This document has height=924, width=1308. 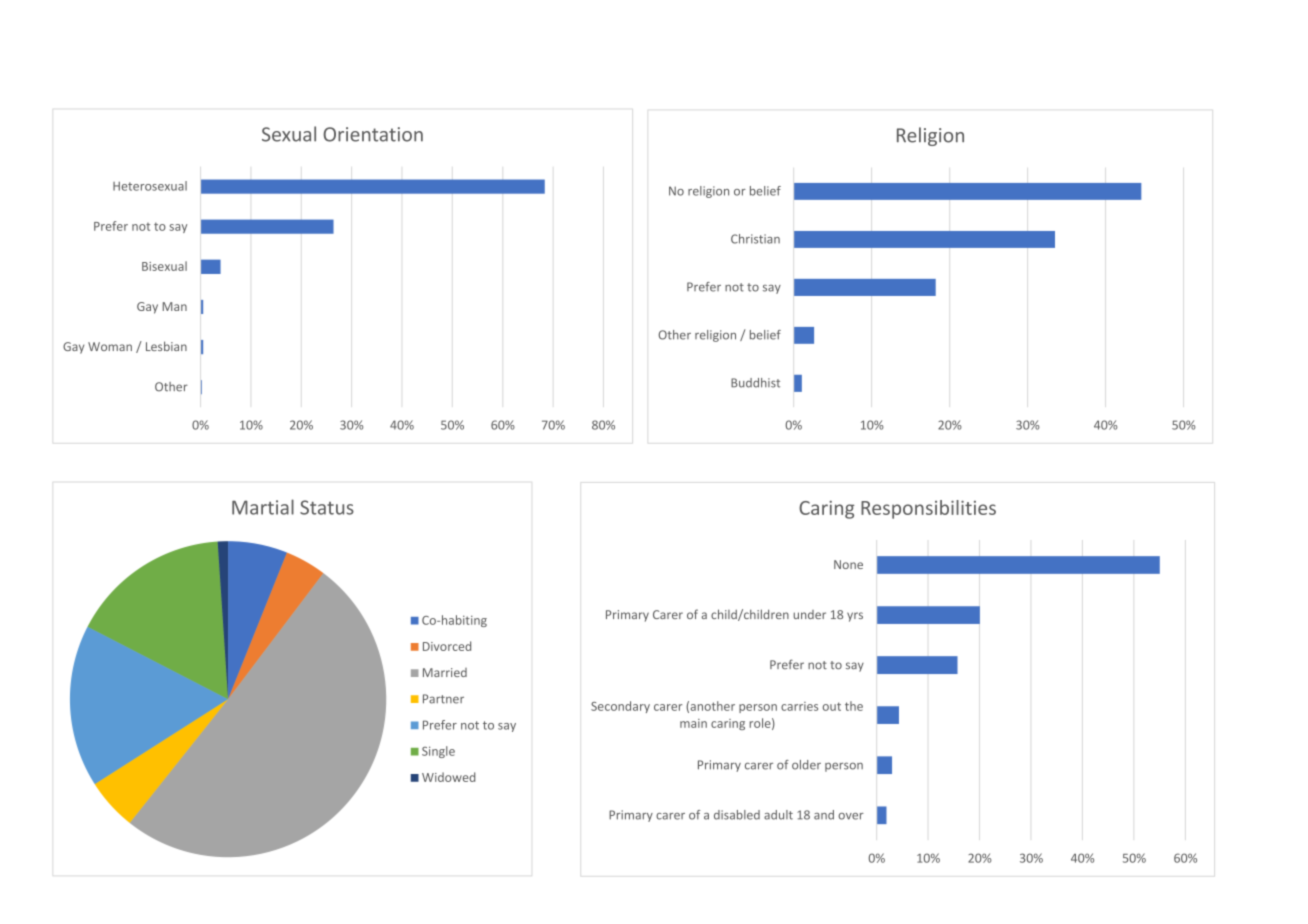 What do you see at coordinates (327, 507) in the document?
I see `Status` at bounding box center [327, 507].
